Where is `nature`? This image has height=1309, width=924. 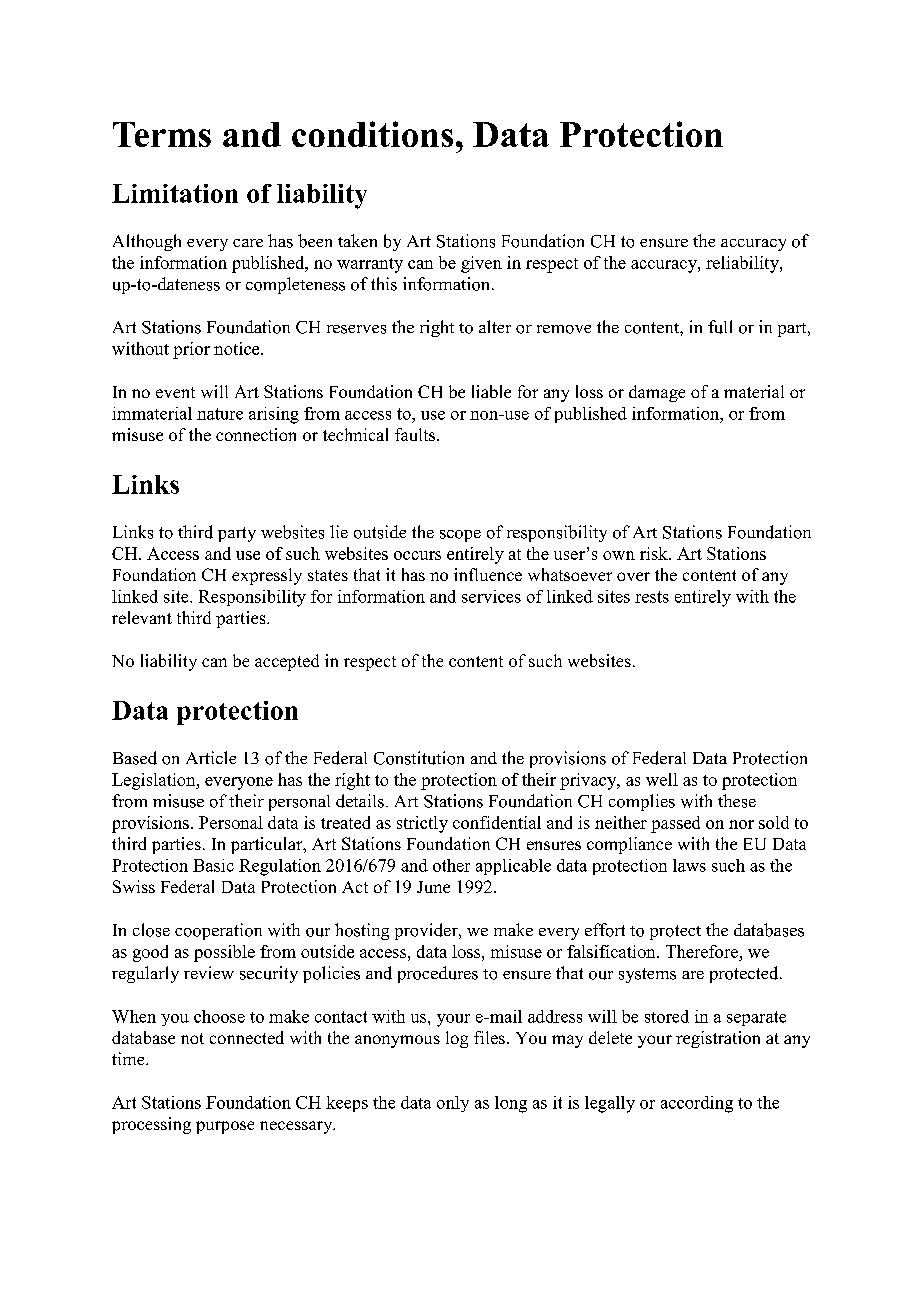
nature is located at coordinates (220, 414).
